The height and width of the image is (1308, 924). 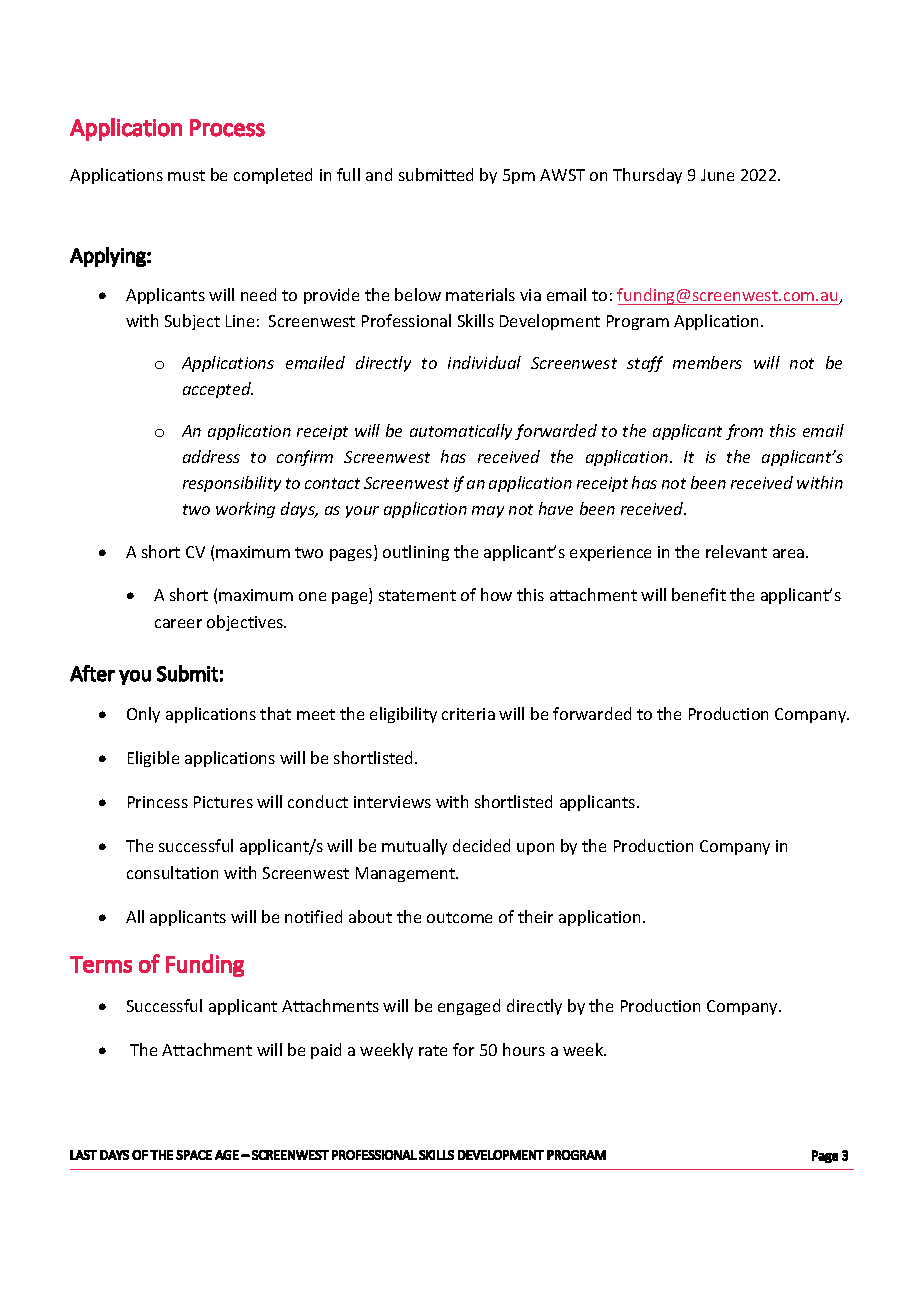 What do you see at coordinates (186, 175) in the image?
I see `must` at bounding box center [186, 175].
